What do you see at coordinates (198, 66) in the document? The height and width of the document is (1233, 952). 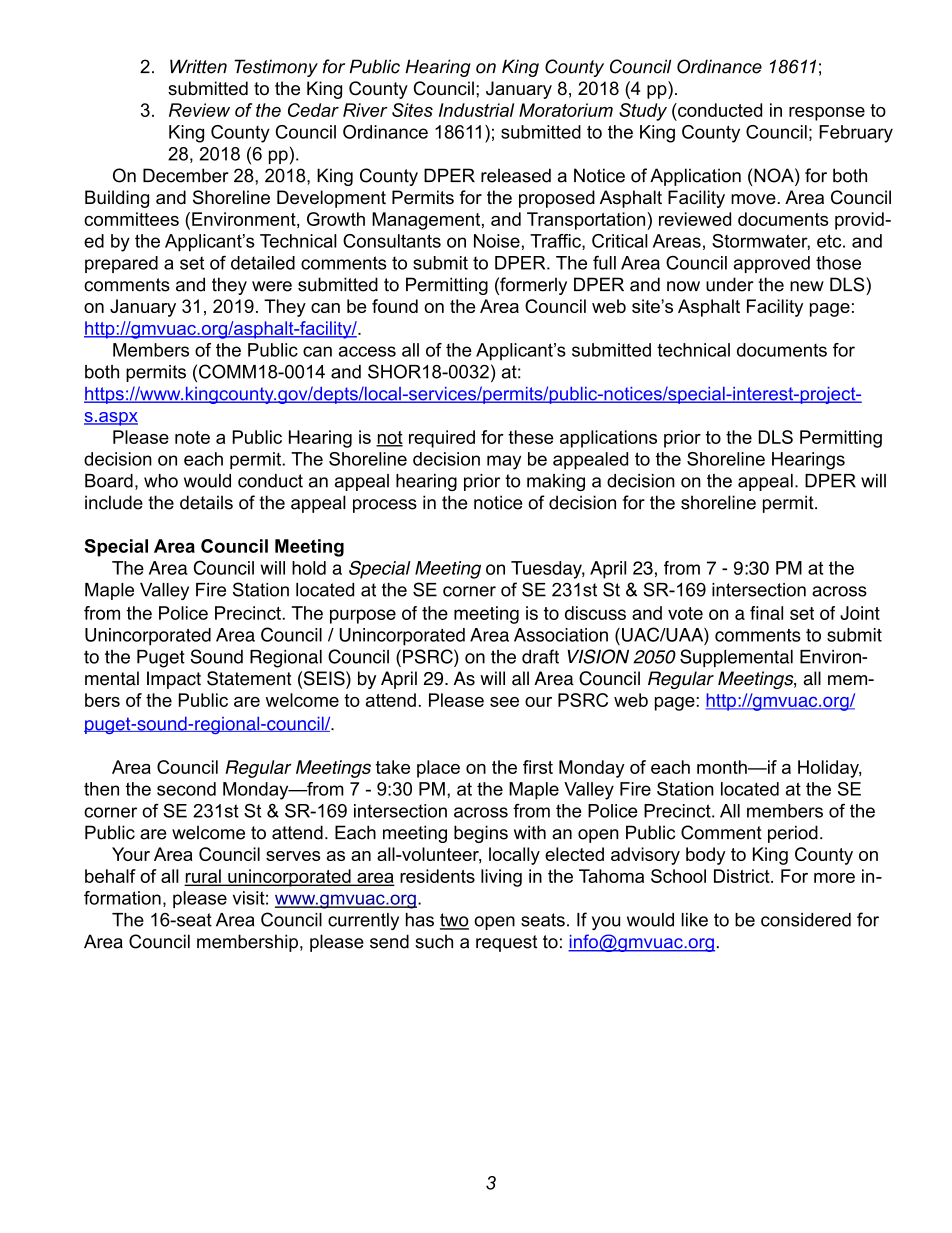 I see `Written` at bounding box center [198, 66].
